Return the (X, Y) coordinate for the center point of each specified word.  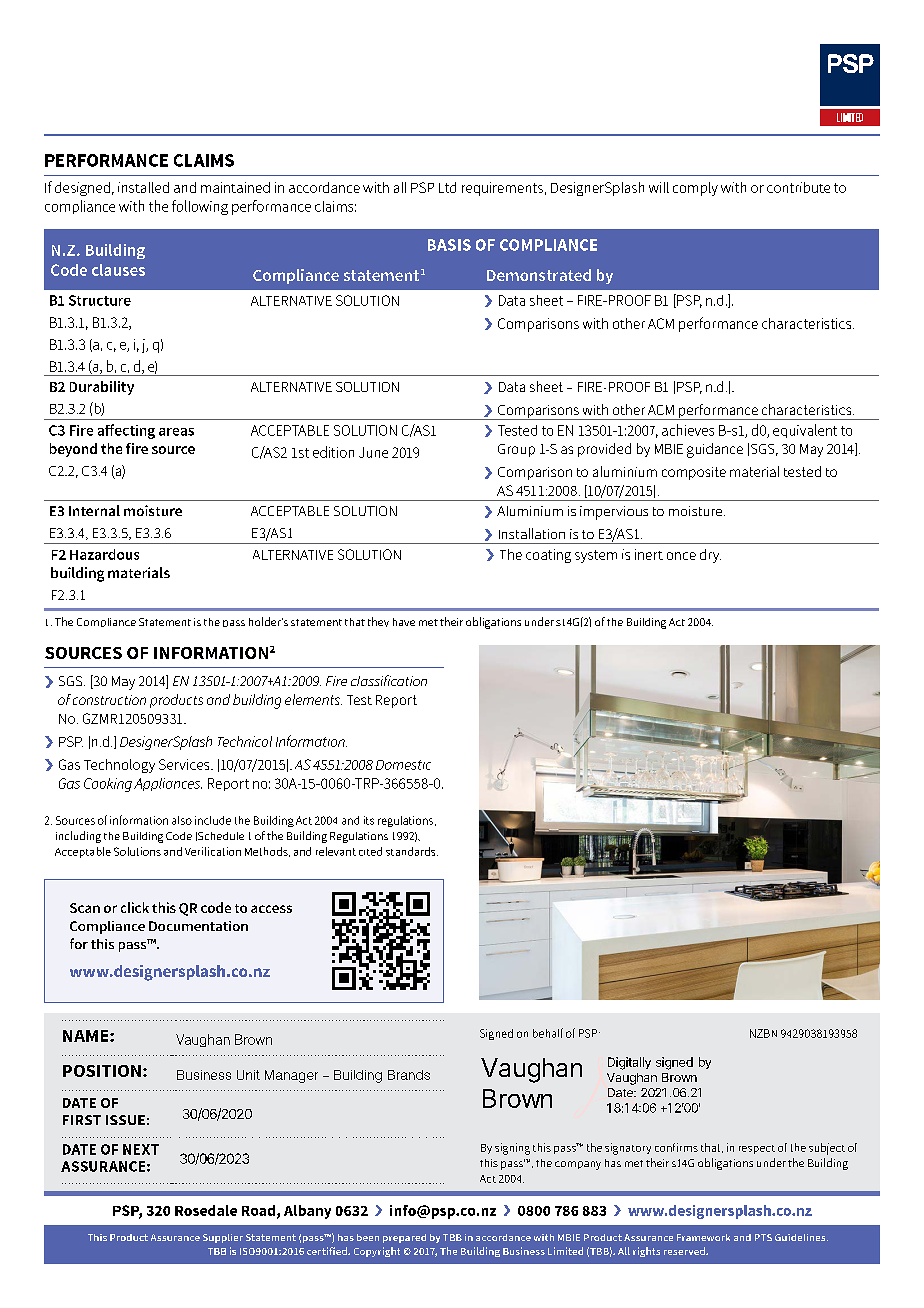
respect (757, 1149)
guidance (715, 450)
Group (516, 450)
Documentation (198, 926)
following (200, 207)
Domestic (403, 765)
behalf (548, 1033)
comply (695, 189)
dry (710, 556)
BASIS (449, 245)
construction (109, 700)
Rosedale (206, 1210)
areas (176, 432)
